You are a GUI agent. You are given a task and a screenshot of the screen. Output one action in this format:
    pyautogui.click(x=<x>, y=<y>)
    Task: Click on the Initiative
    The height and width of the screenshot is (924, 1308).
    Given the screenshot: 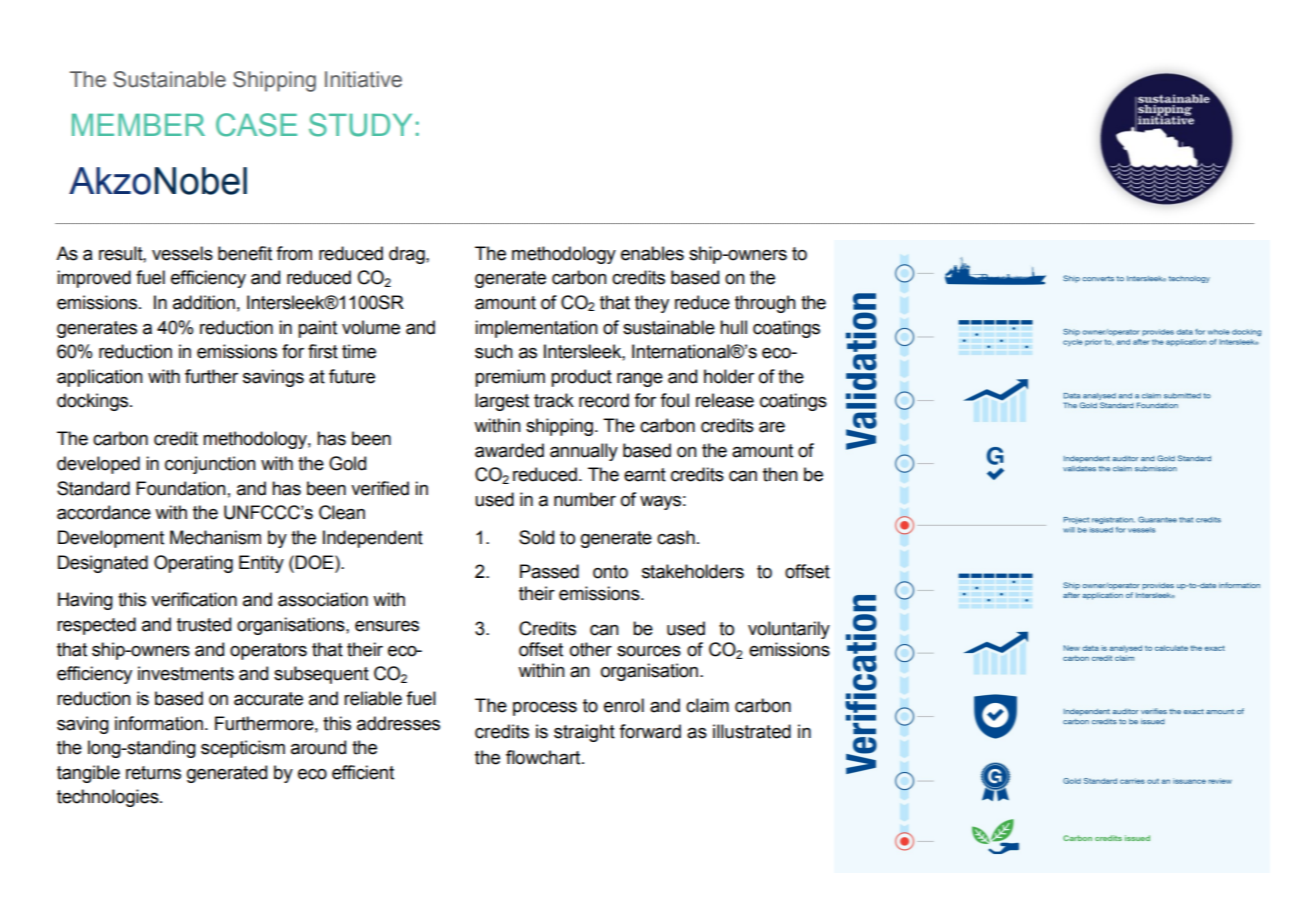 What is the action you would take?
    pyautogui.click(x=363, y=79)
